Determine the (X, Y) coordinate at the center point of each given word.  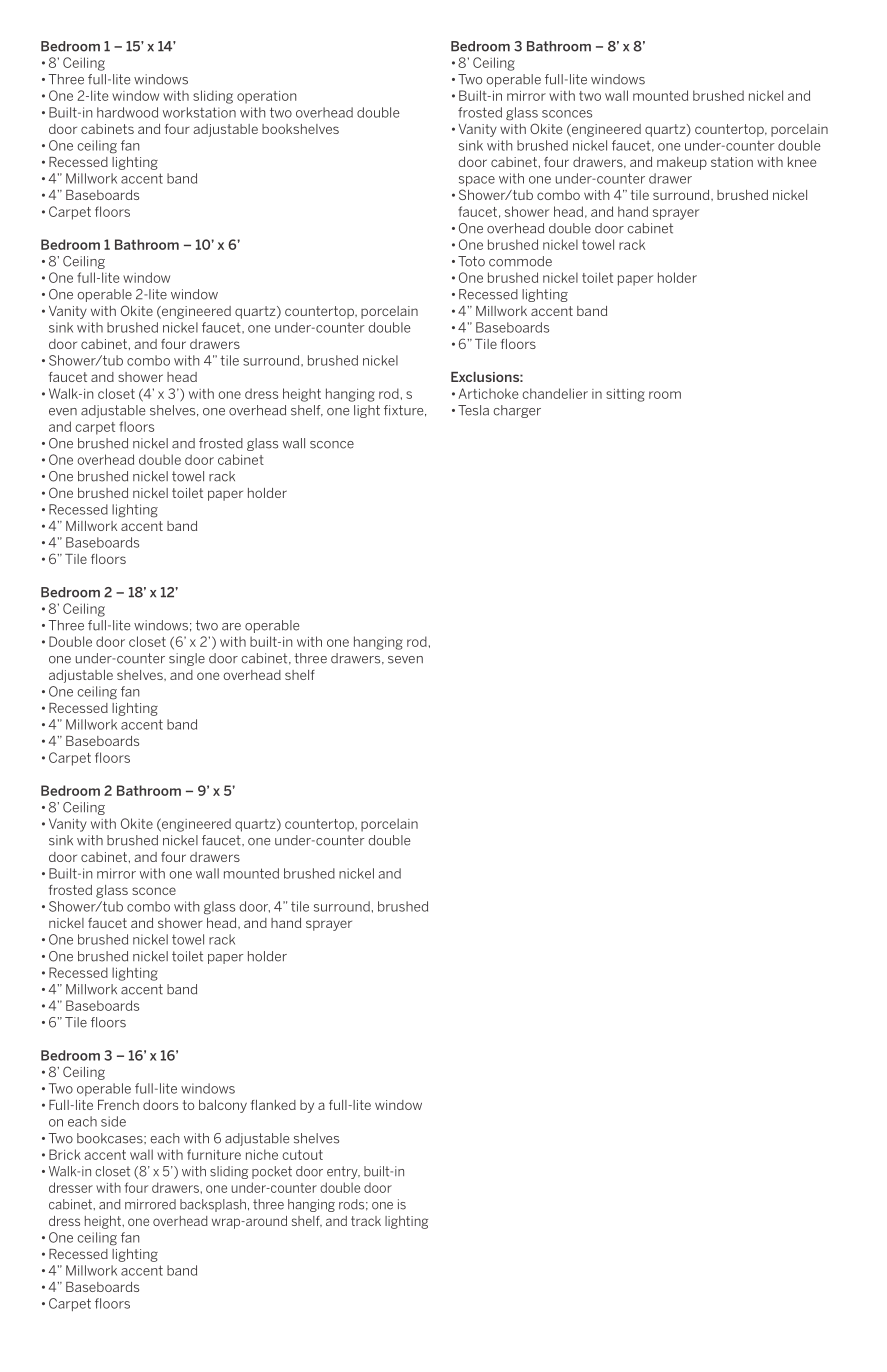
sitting (625, 395)
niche (262, 1154)
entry (343, 1172)
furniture (214, 1154)
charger (517, 411)
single (187, 659)
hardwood (127, 112)
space (477, 181)
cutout (302, 1155)
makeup (682, 163)
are (231, 627)
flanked (273, 1105)
